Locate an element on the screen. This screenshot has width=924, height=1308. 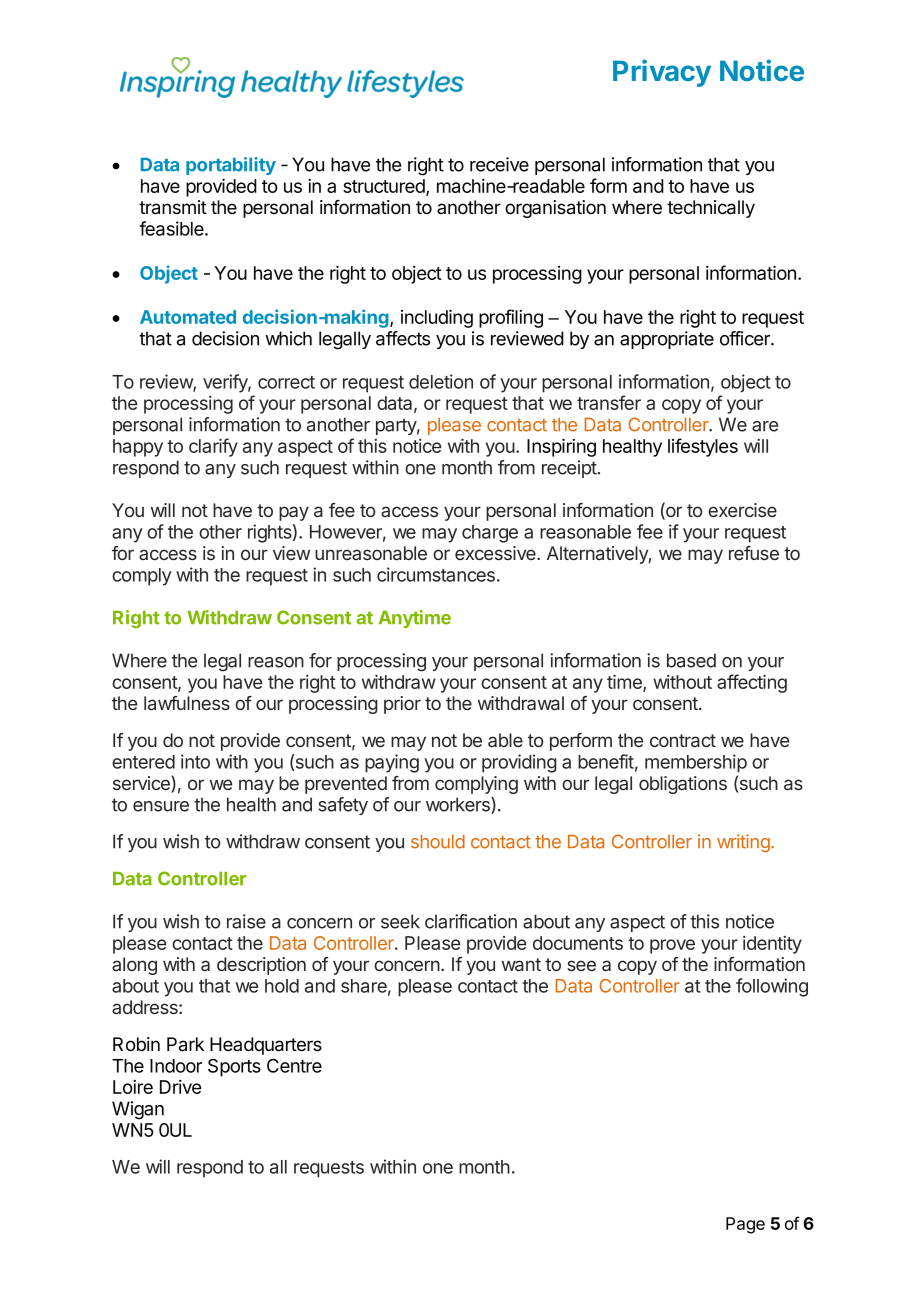
receive is located at coordinates (499, 164).
